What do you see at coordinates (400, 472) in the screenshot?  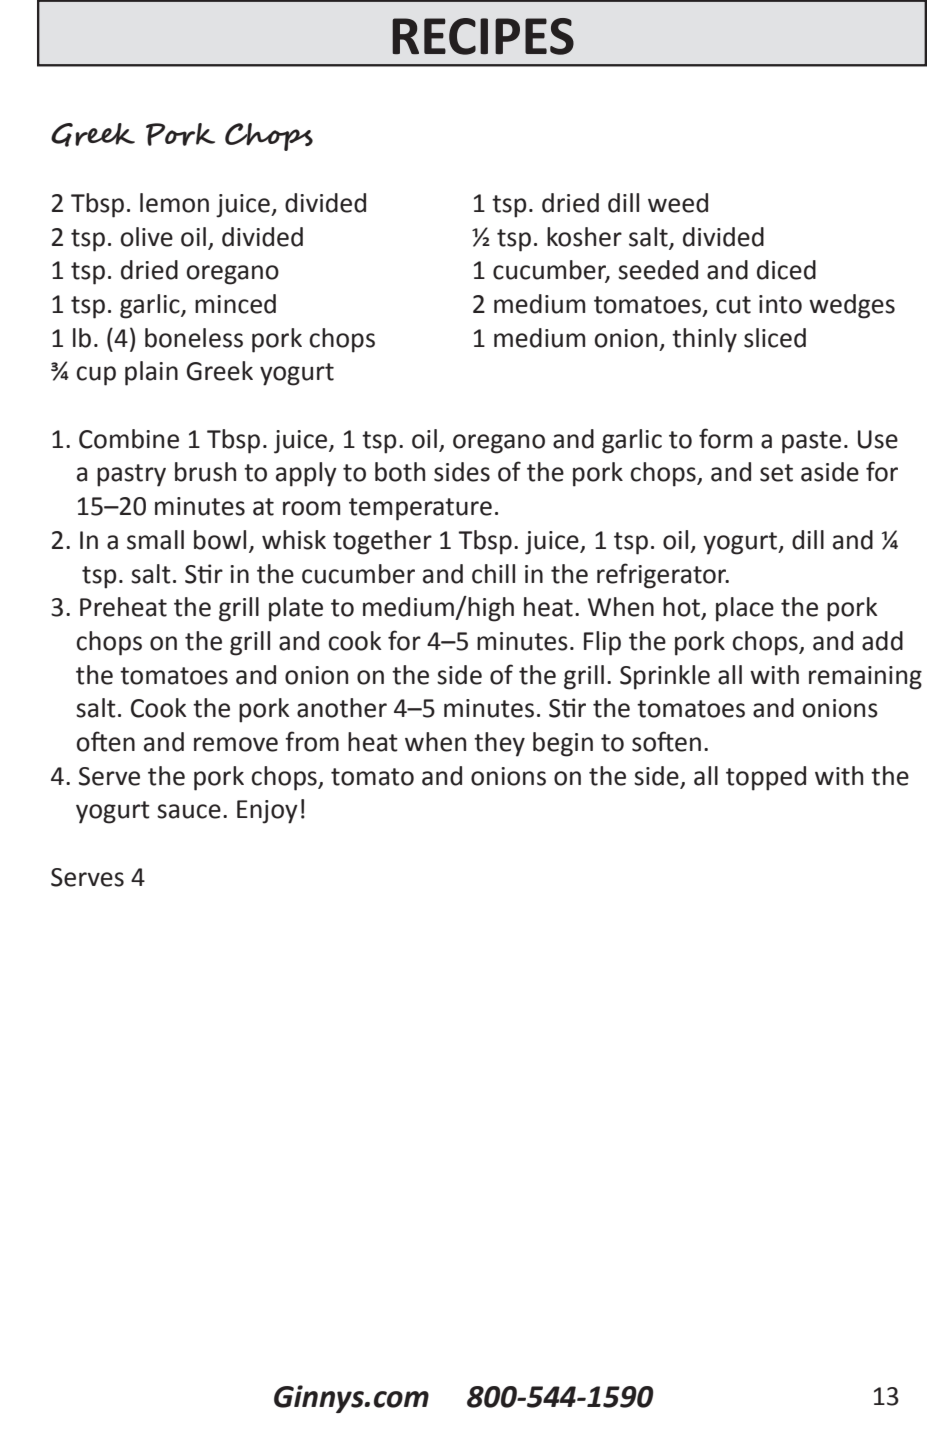 I see `both` at bounding box center [400, 472].
